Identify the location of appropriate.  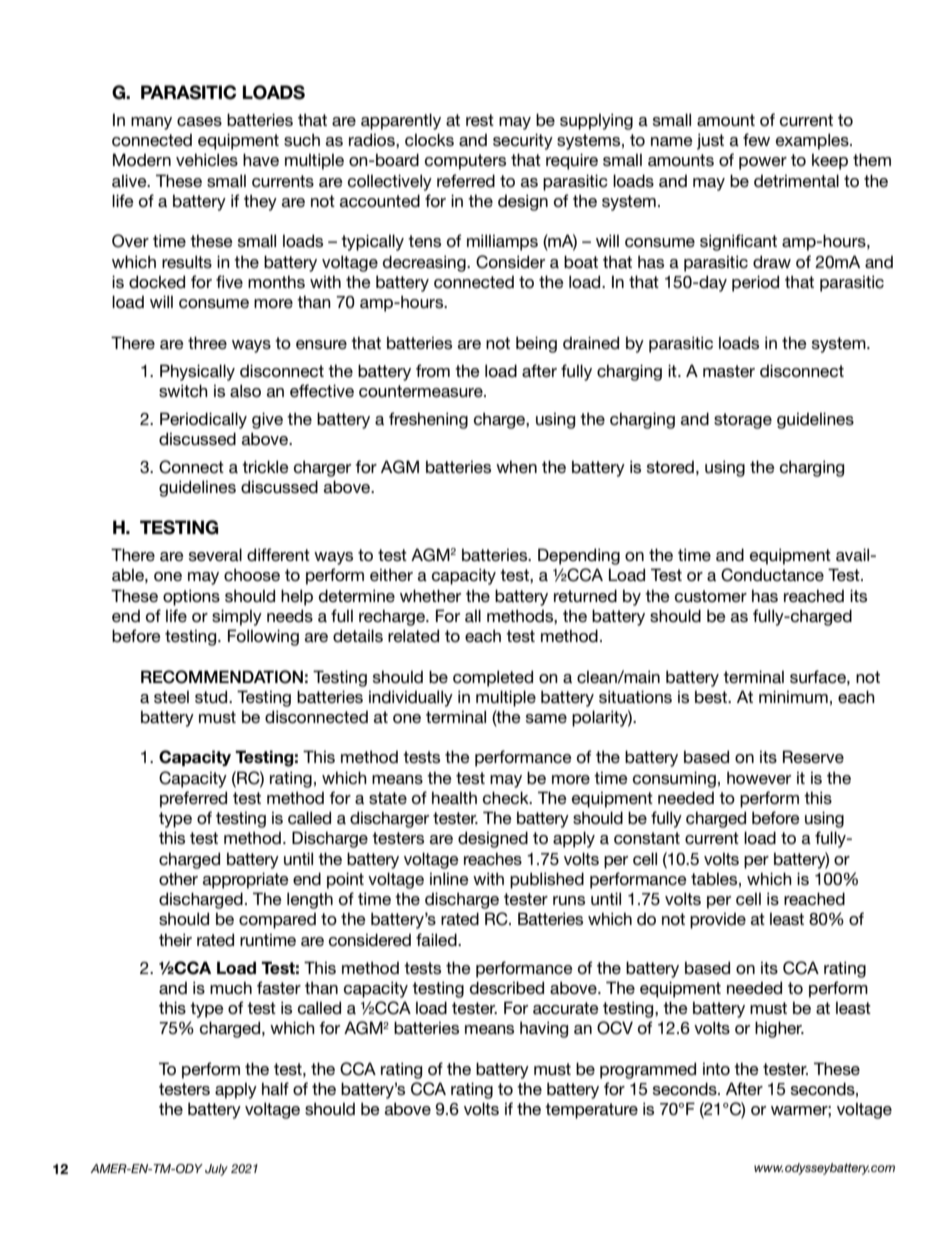
(246, 880).
